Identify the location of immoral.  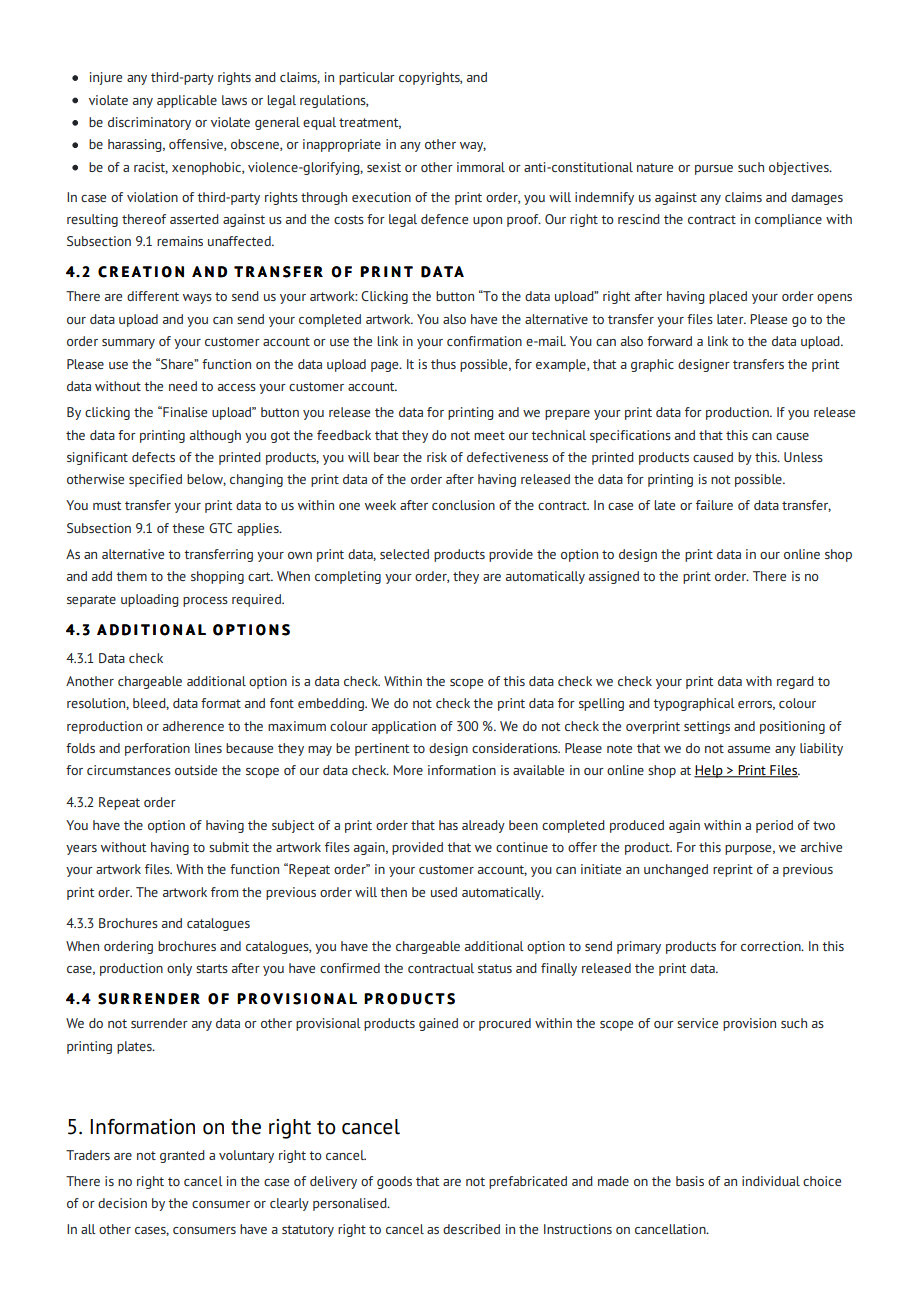
(481, 167).
